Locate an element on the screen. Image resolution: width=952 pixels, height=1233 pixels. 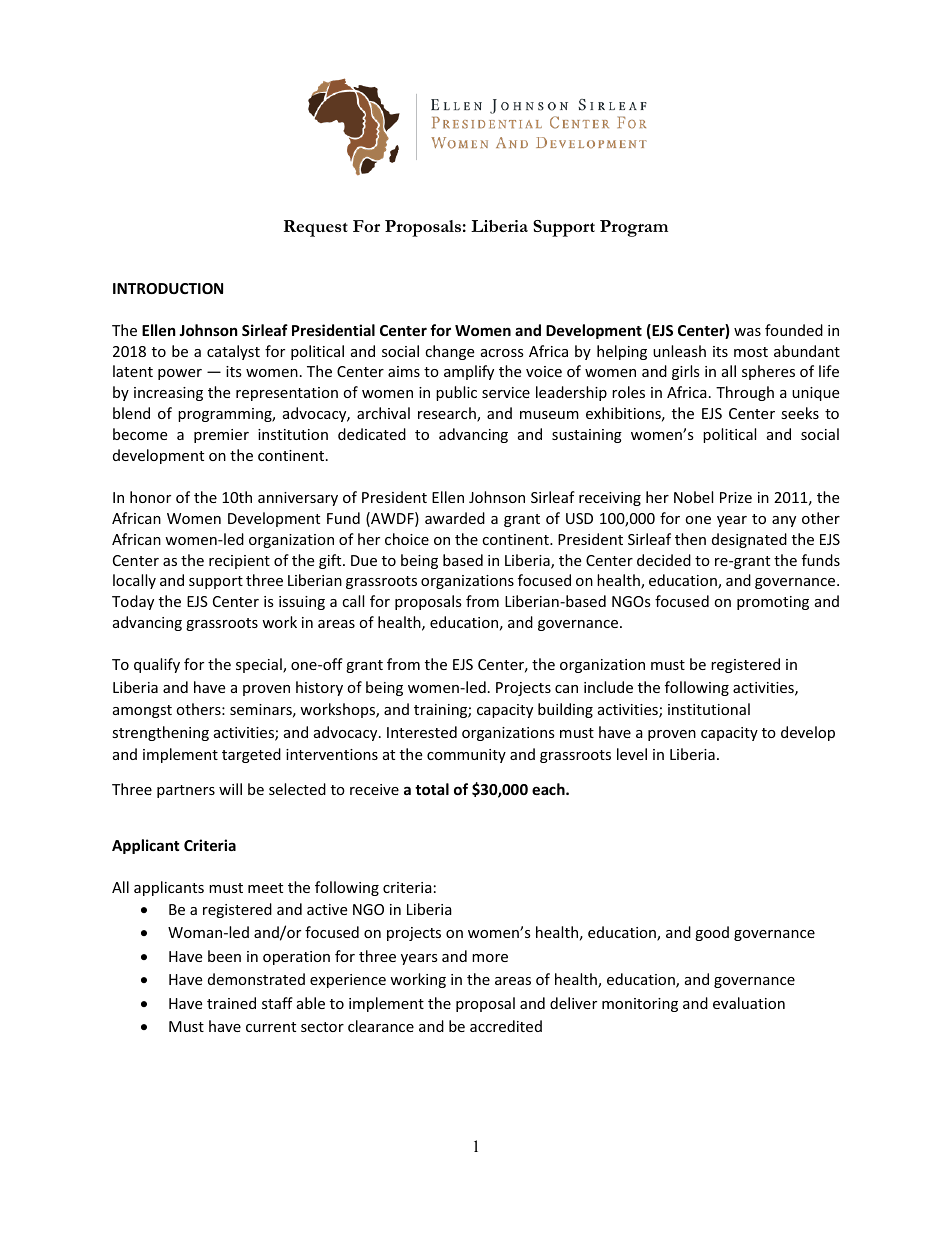
trained is located at coordinates (231, 1003).
